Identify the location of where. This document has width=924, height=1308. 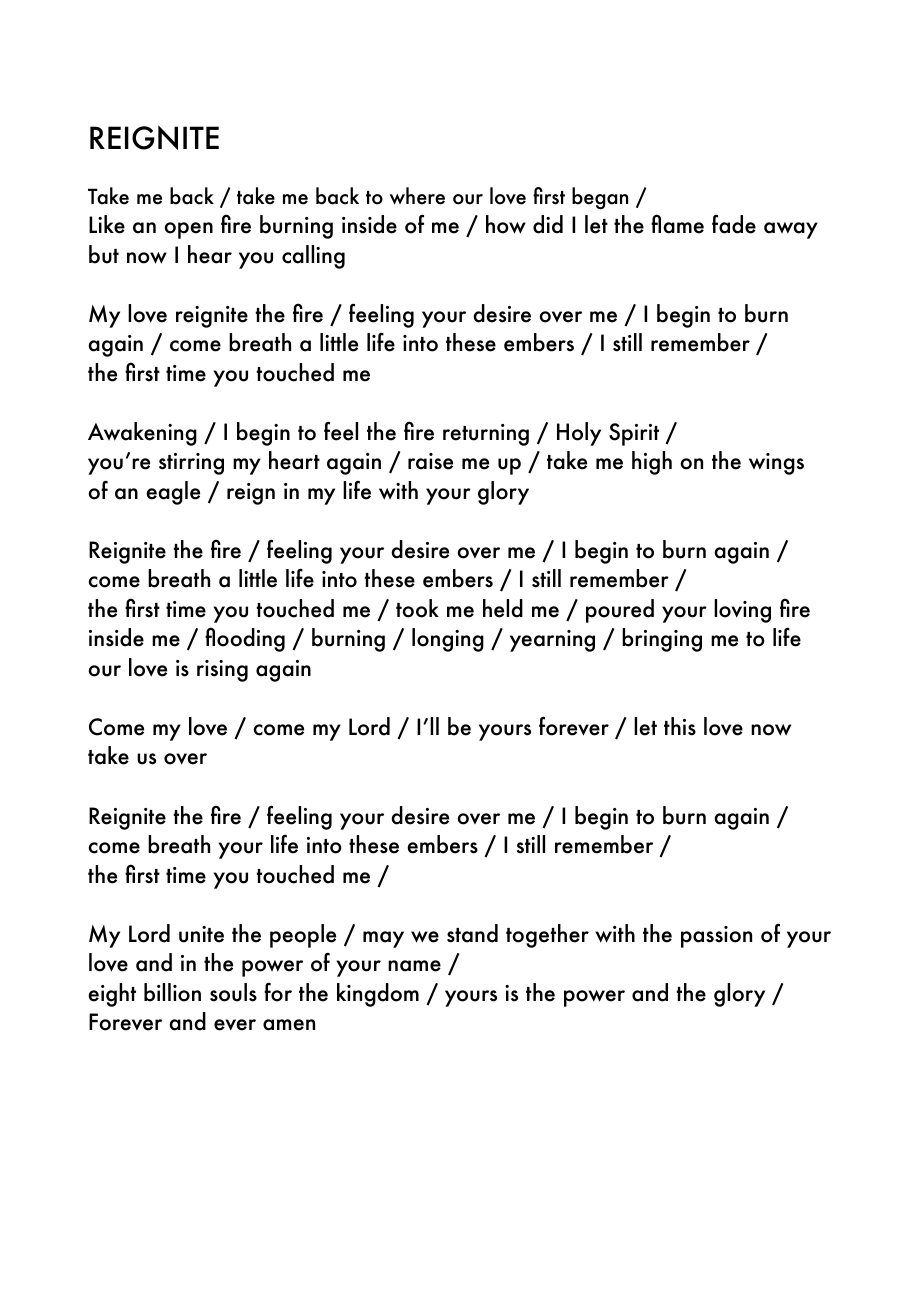
(417, 196).
